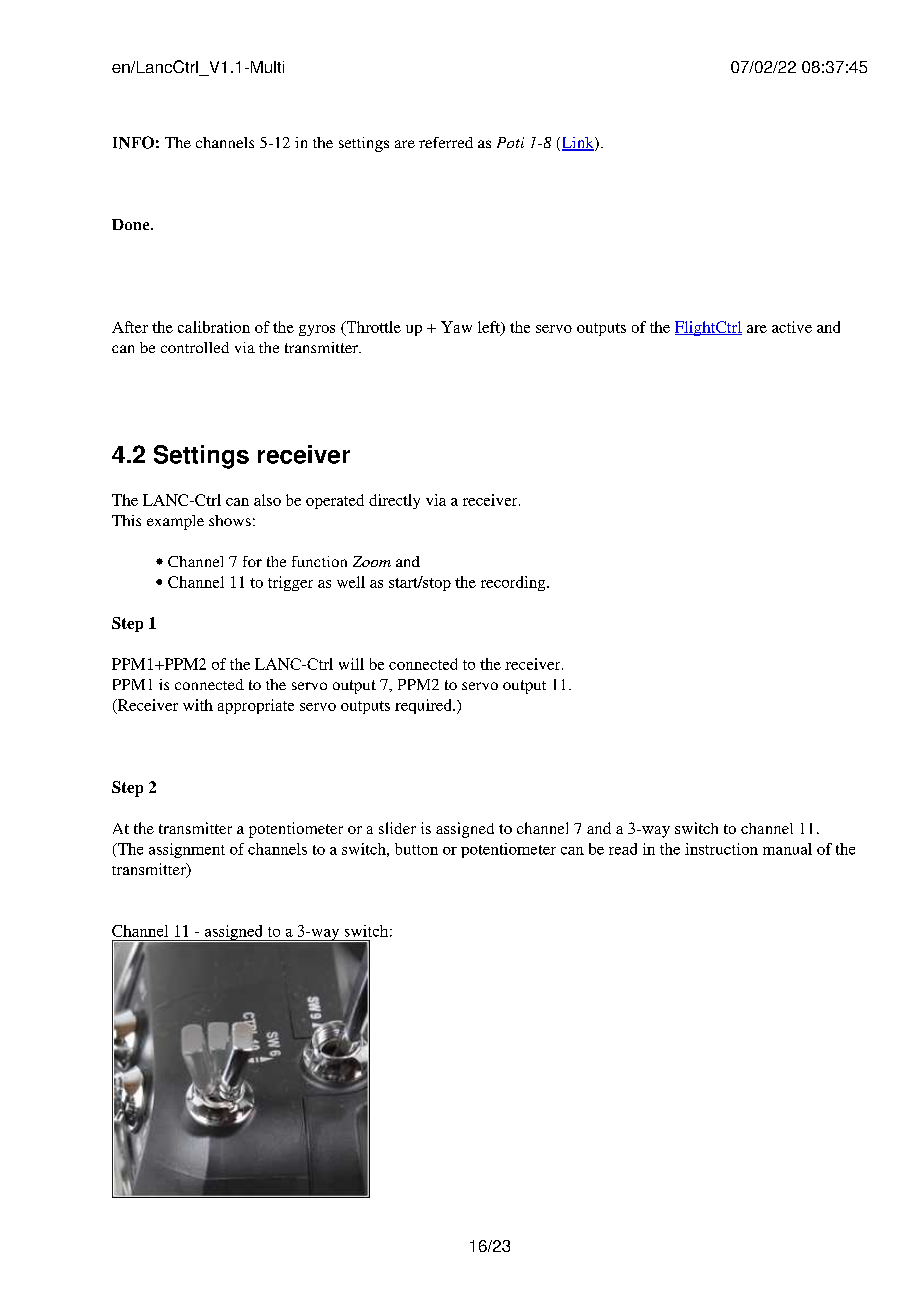 The width and height of the screenshot is (924, 1308). I want to click on required, so click(424, 706).
